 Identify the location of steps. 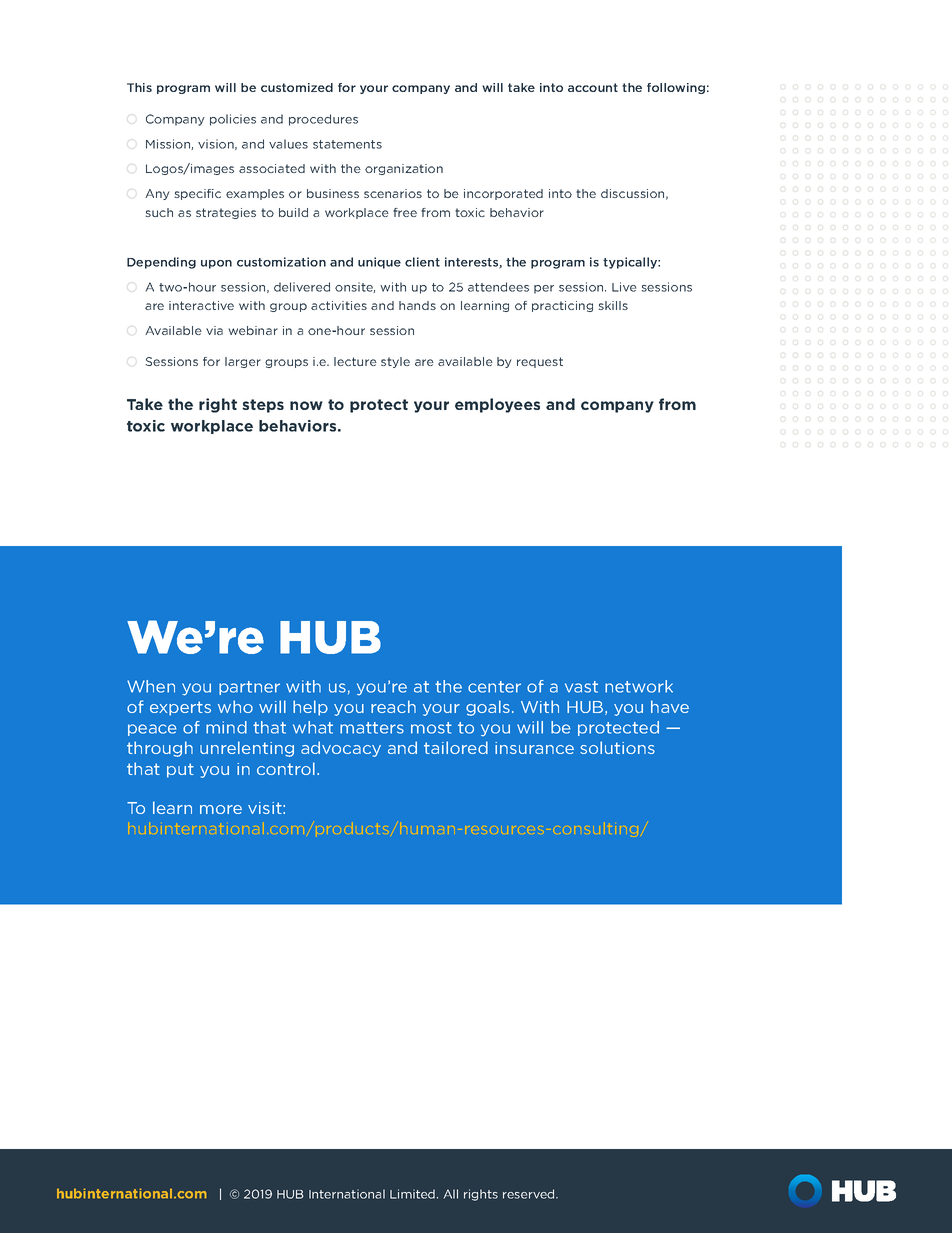
(263, 406).
